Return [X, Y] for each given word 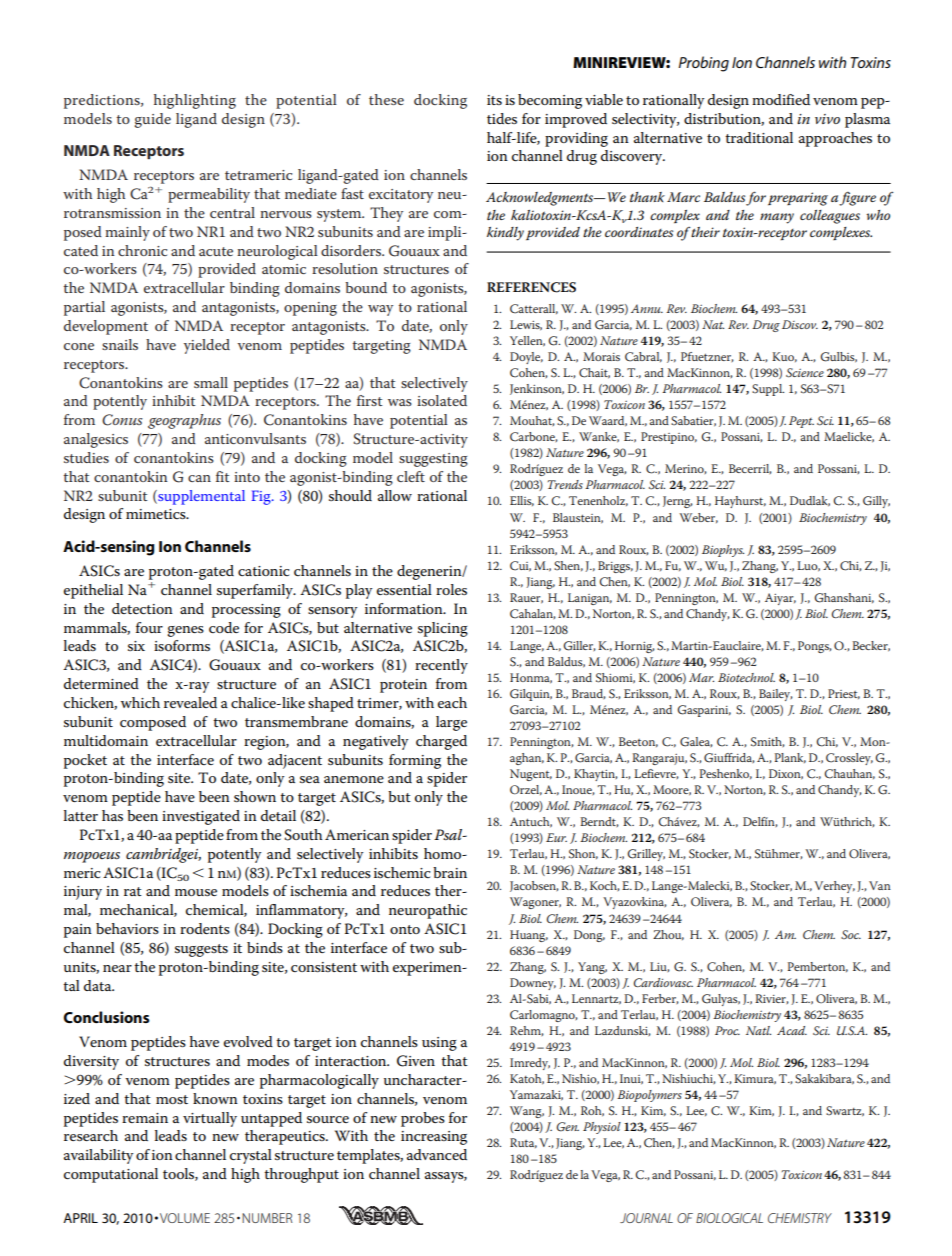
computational [111, 1175]
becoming [550, 101]
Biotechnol [746, 677]
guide [153, 120]
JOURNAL [646, 1218]
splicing [443, 629]
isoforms [182, 645]
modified [781, 99]
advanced [437, 1154]
